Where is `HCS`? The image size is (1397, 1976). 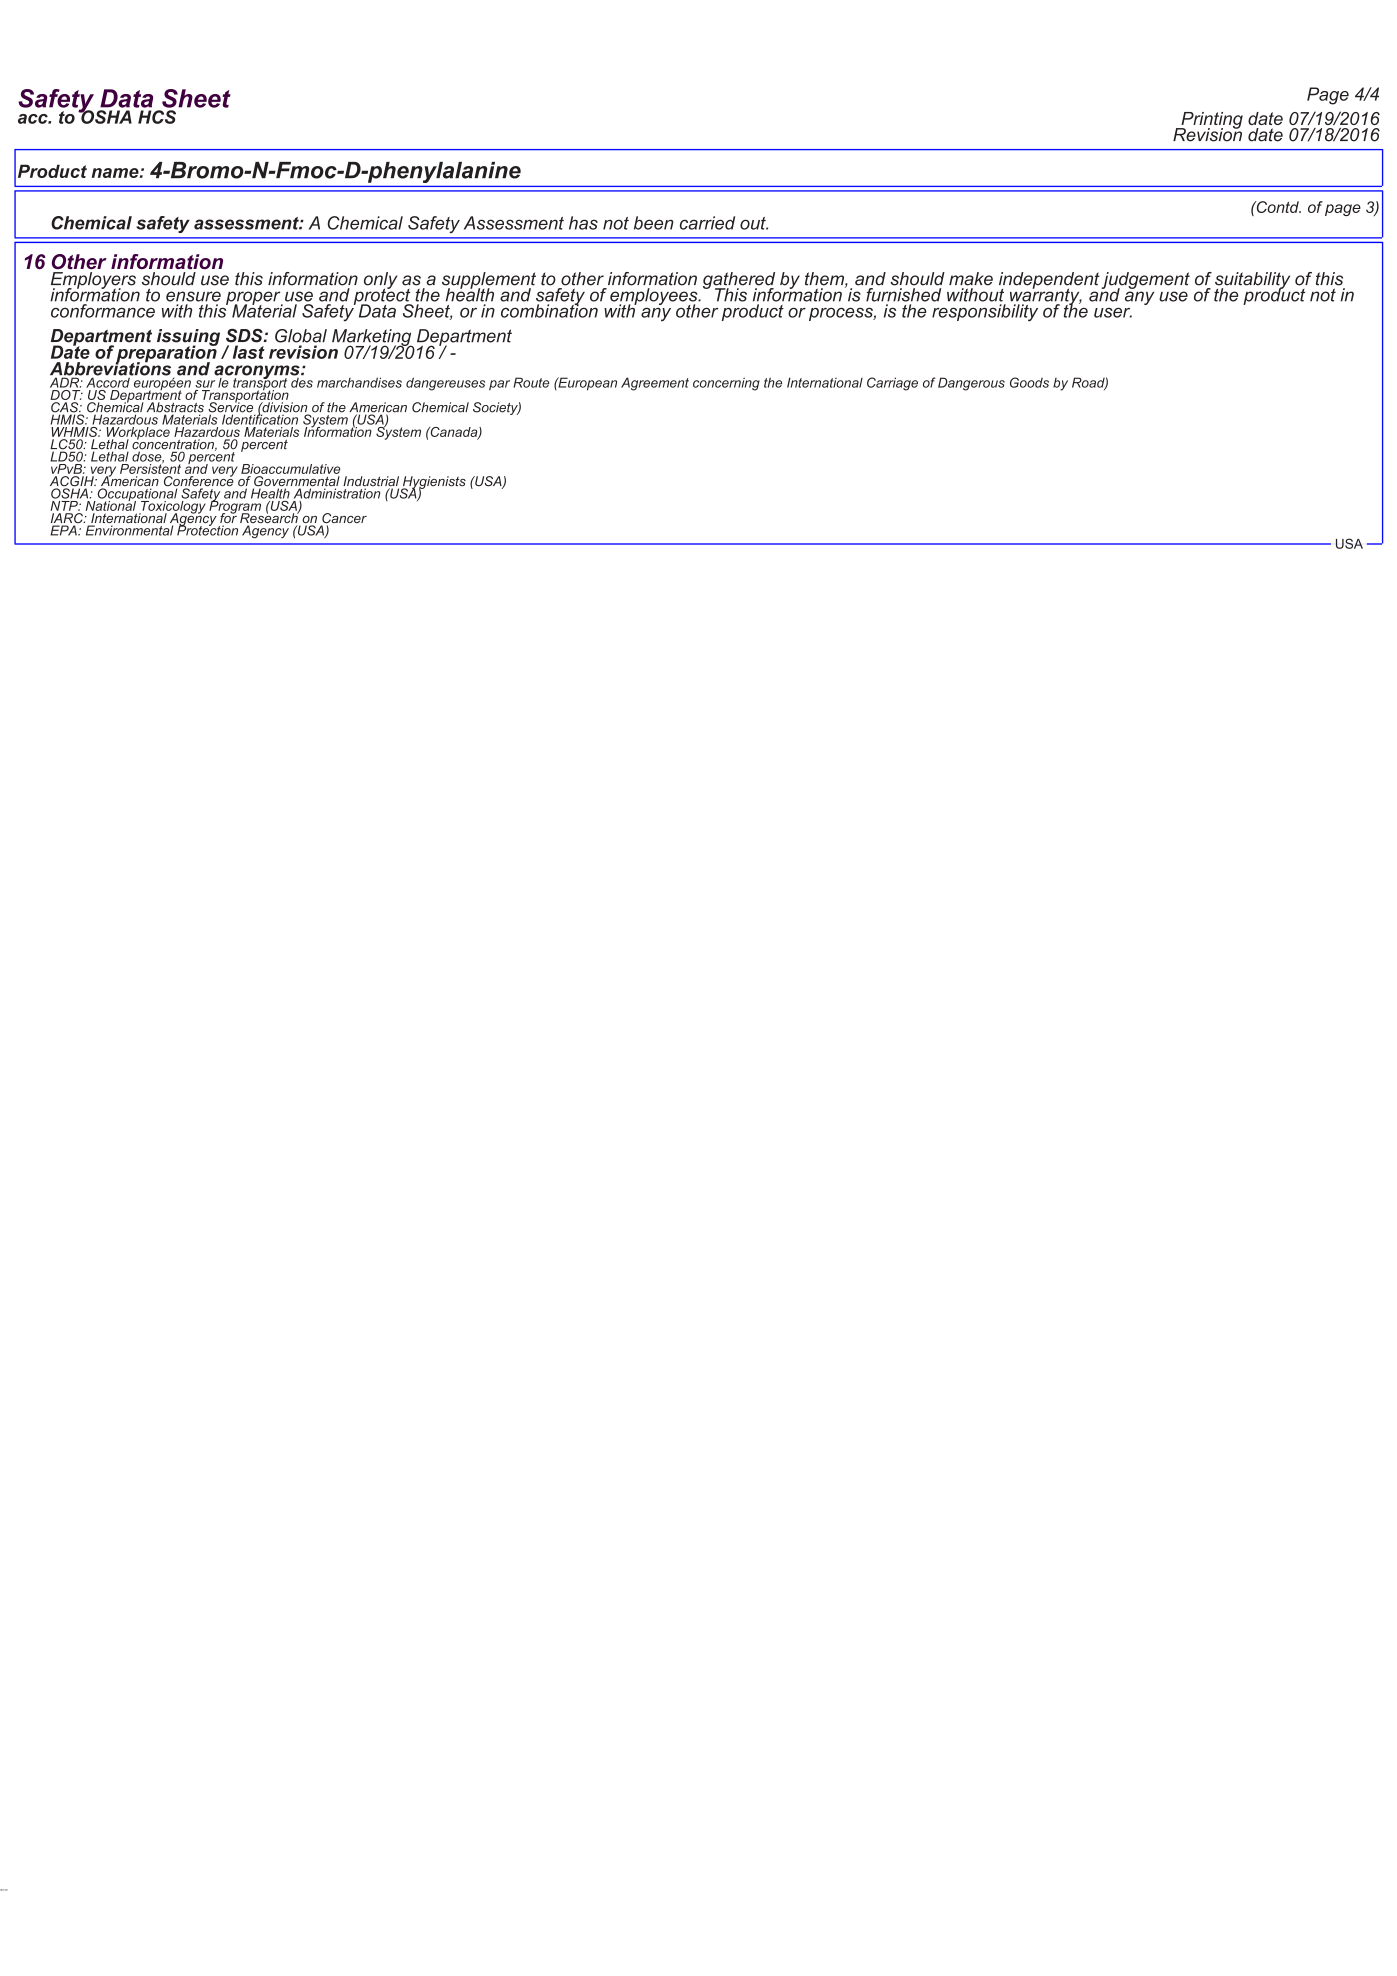 HCS is located at coordinates (157, 117).
